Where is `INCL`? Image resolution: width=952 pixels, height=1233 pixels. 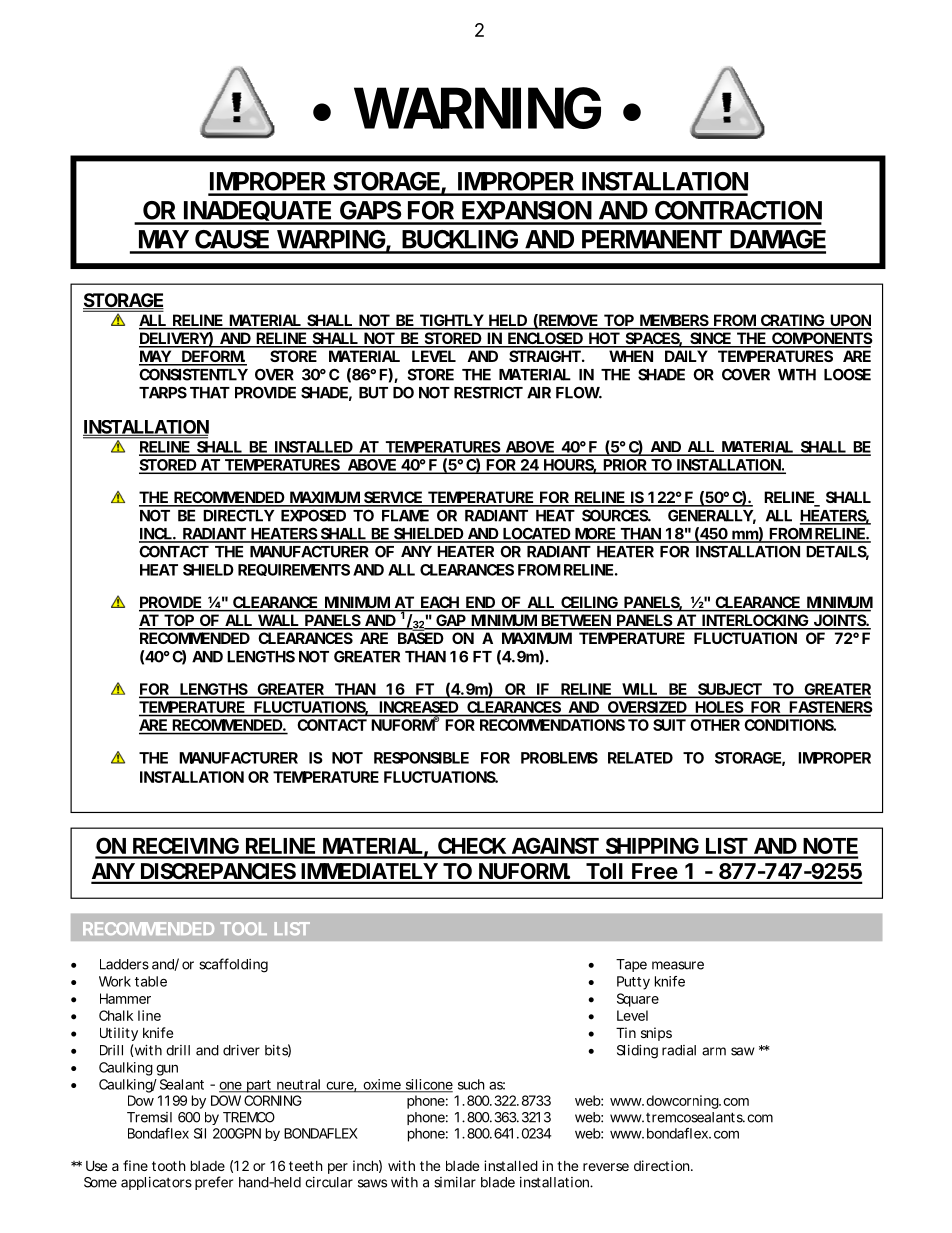
INCL is located at coordinates (156, 534).
